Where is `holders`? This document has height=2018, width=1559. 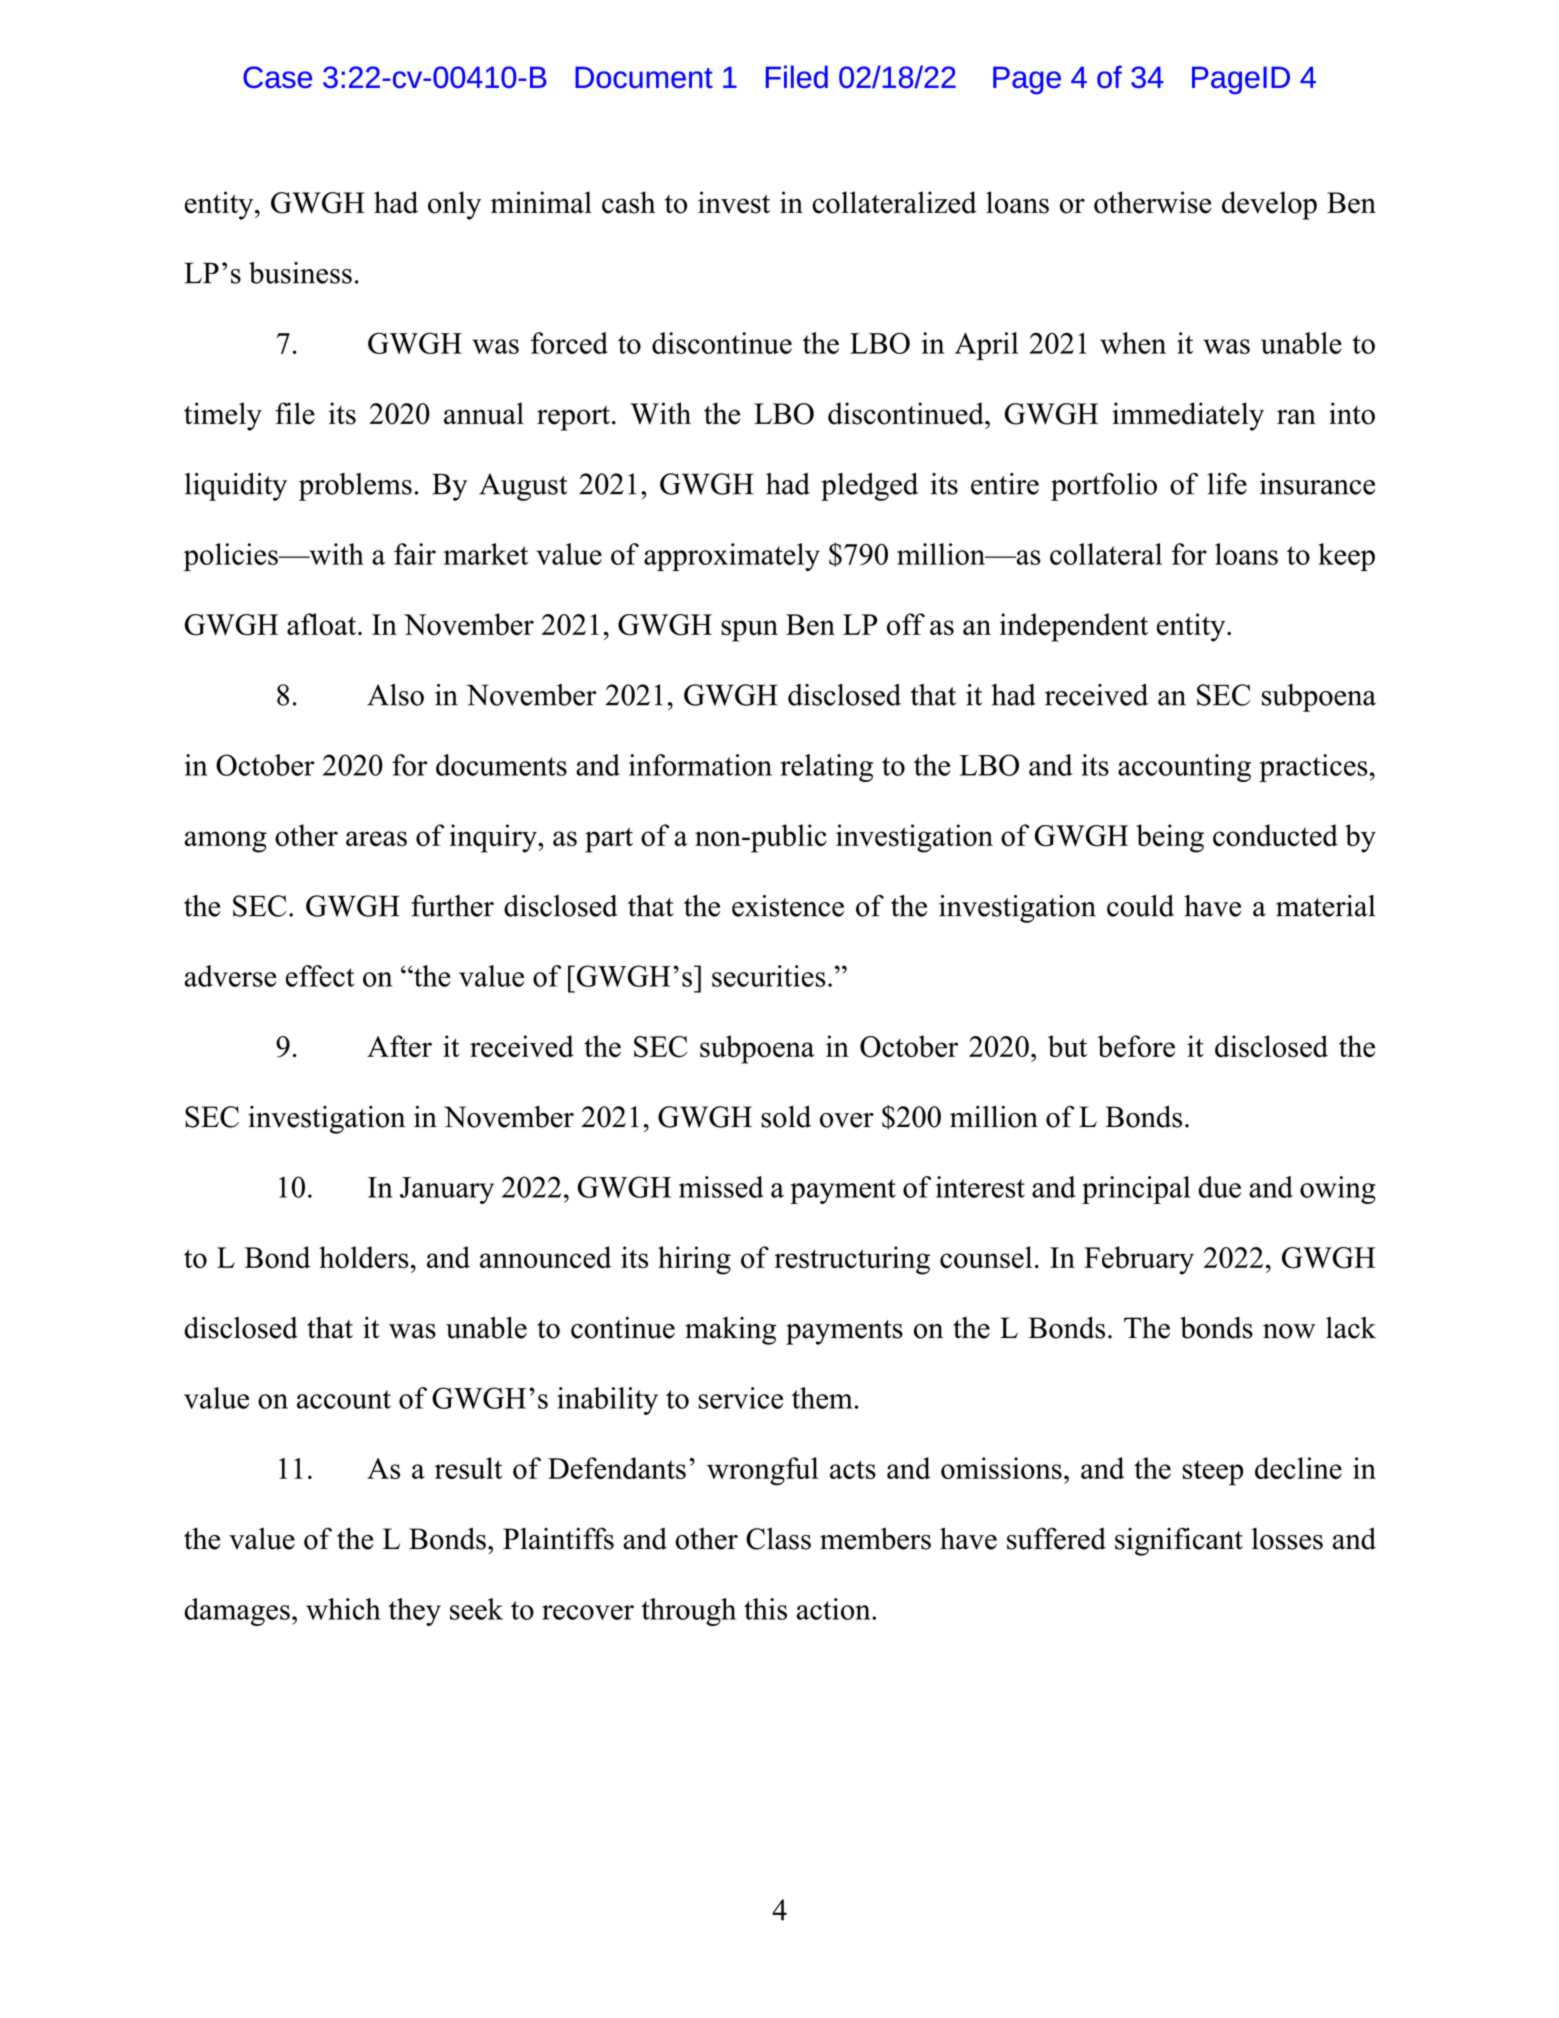
holders is located at coordinates (363, 1257).
